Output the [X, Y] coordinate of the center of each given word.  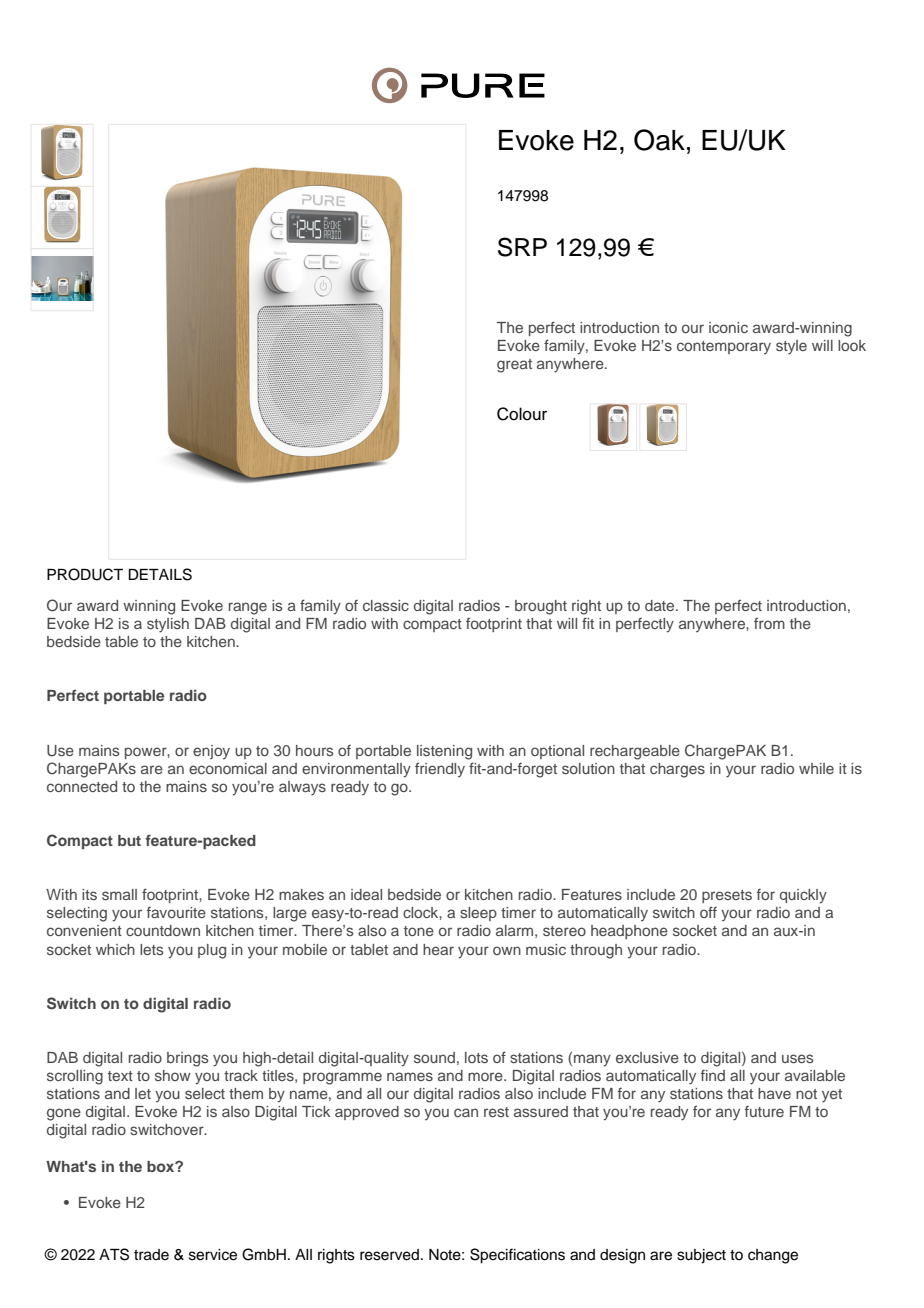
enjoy [211, 752]
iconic [728, 327]
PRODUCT [85, 574]
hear [438, 949]
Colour [522, 414]
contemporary [724, 347]
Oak [659, 140]
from [769, 623]
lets [152, 949]
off [708, 912]
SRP [522, 247]
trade [151, 1255]
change [773, 1256]
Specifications [517, 1256]
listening [444, 752]
